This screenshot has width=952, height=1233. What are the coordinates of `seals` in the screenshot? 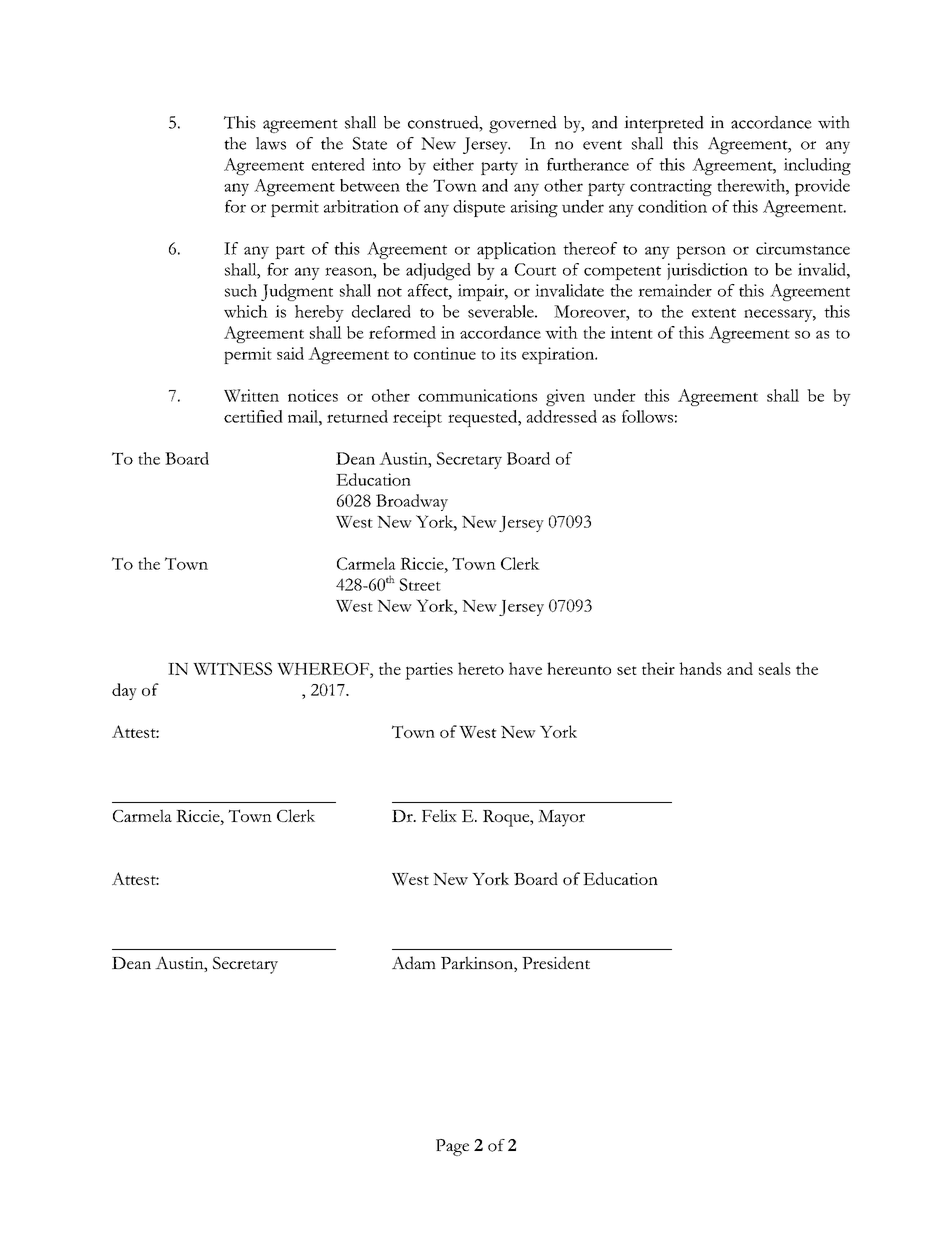 It's located at (775, 668).
